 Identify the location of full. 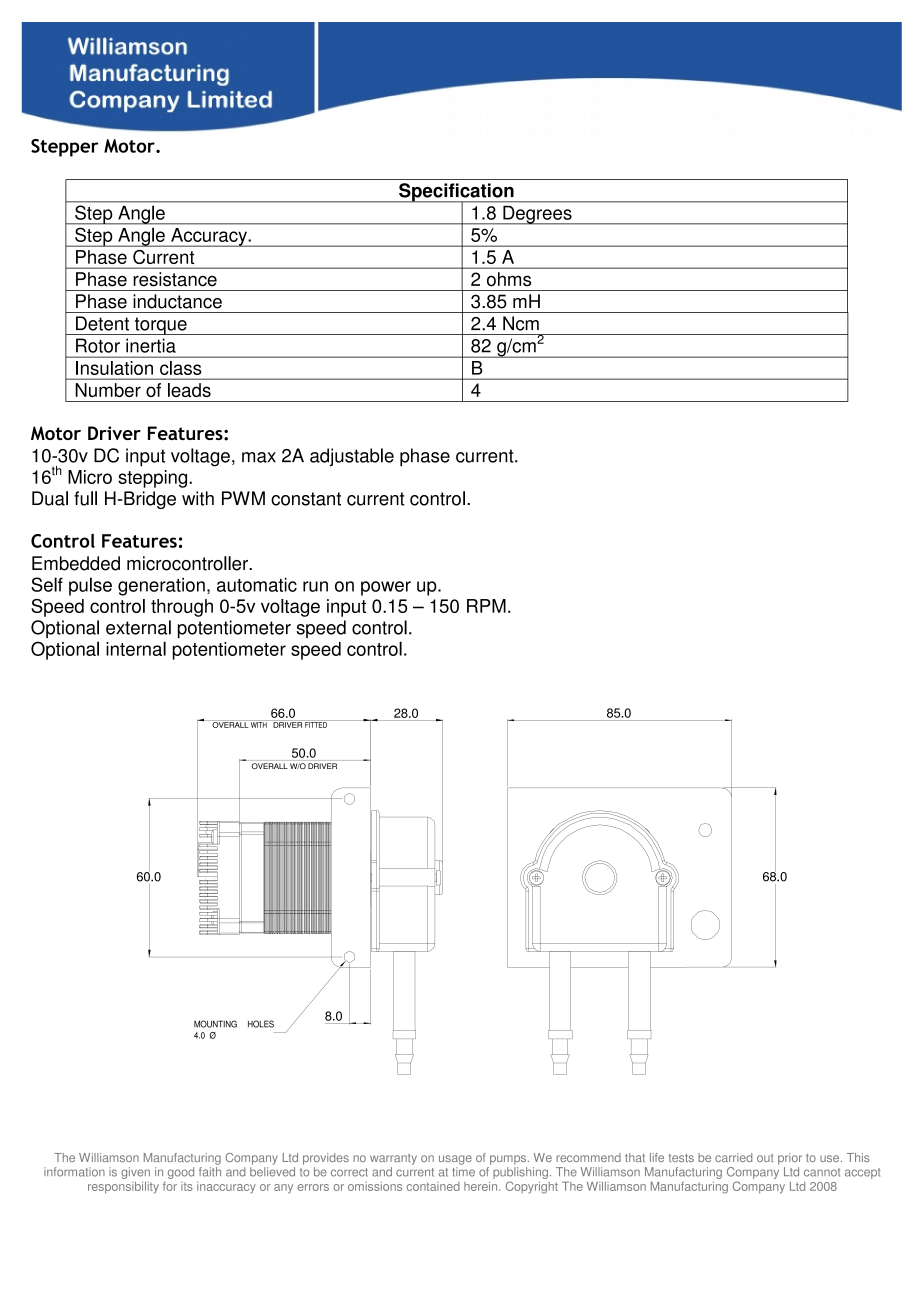
(85, 498).
